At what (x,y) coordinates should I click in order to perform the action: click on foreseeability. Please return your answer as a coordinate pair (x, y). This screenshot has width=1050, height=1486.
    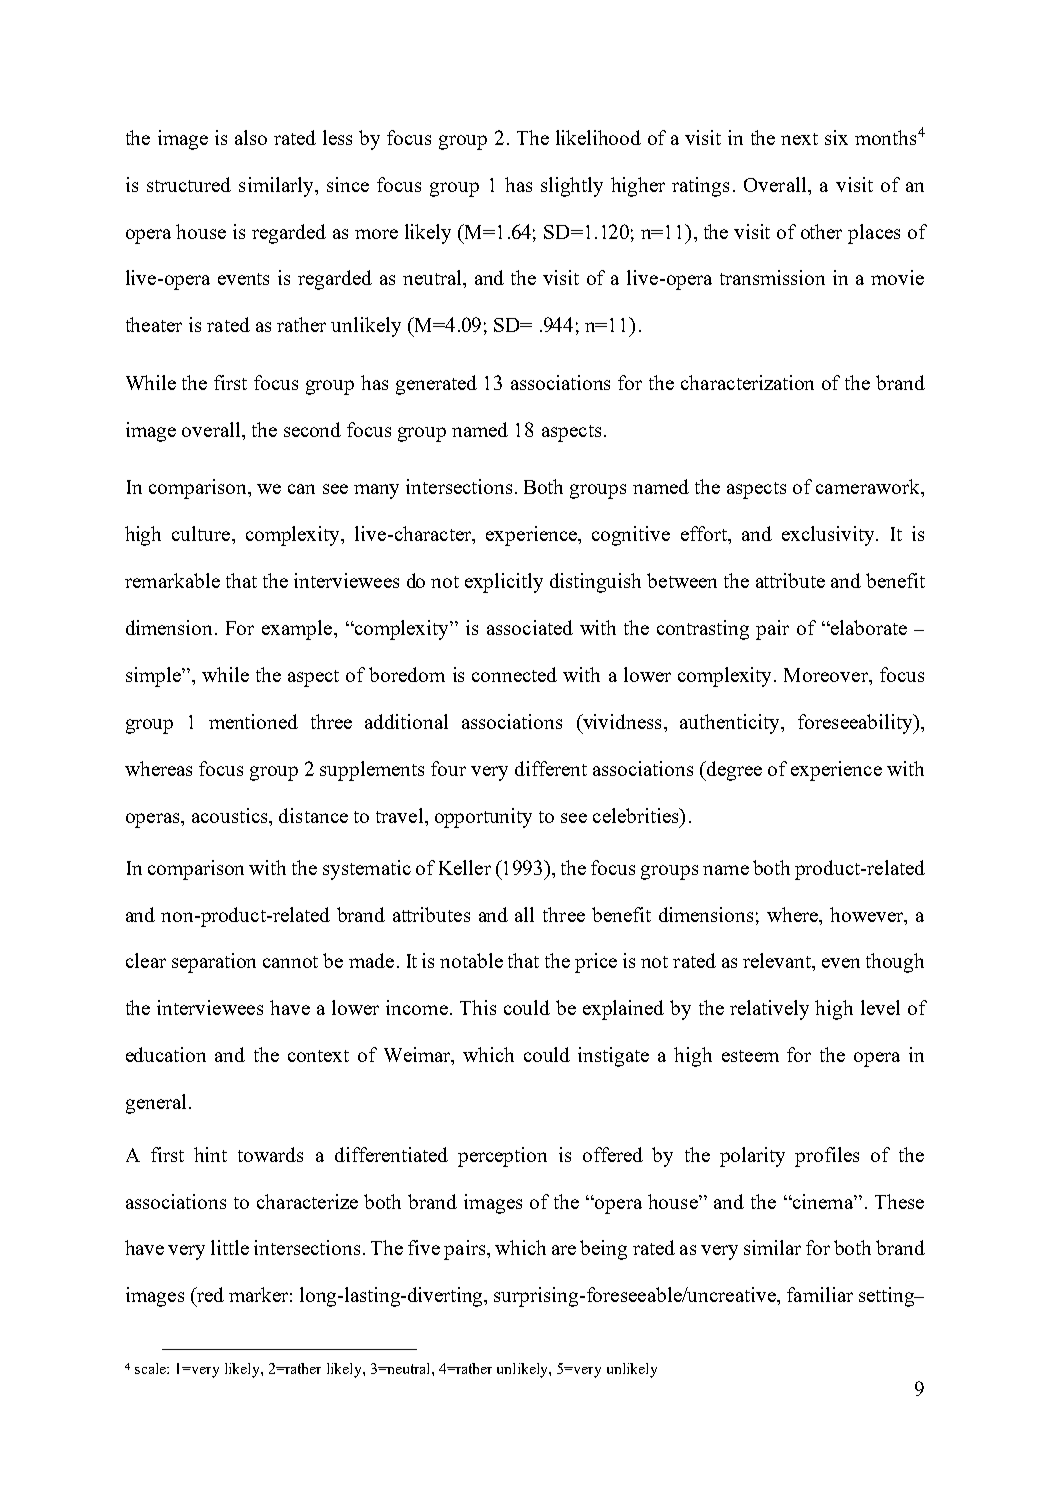
    Looking at the image, I should click on (856, 724).
